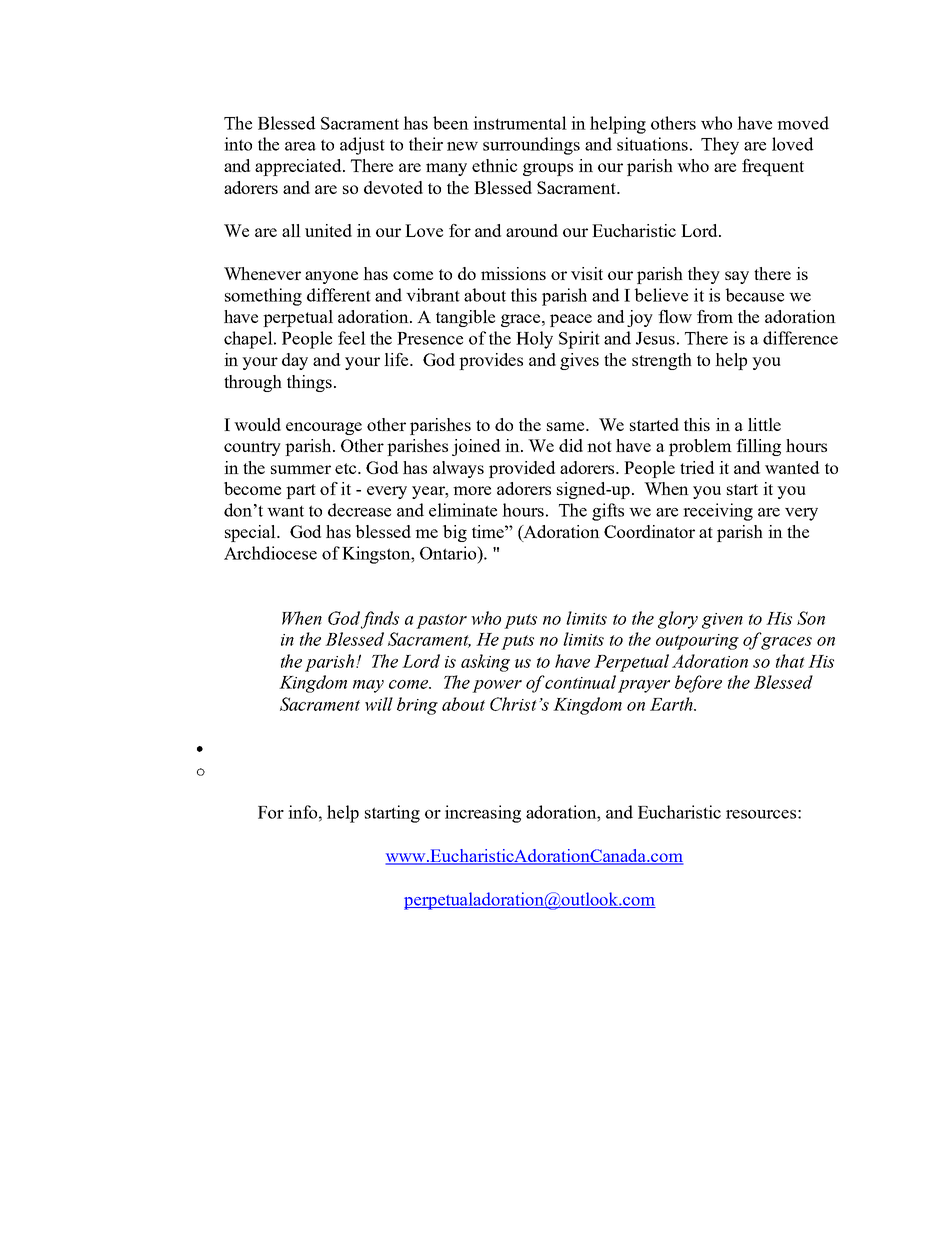  Describe the element at coordinates (773, 167) in the screenshot. I see `frequent` at that location.
